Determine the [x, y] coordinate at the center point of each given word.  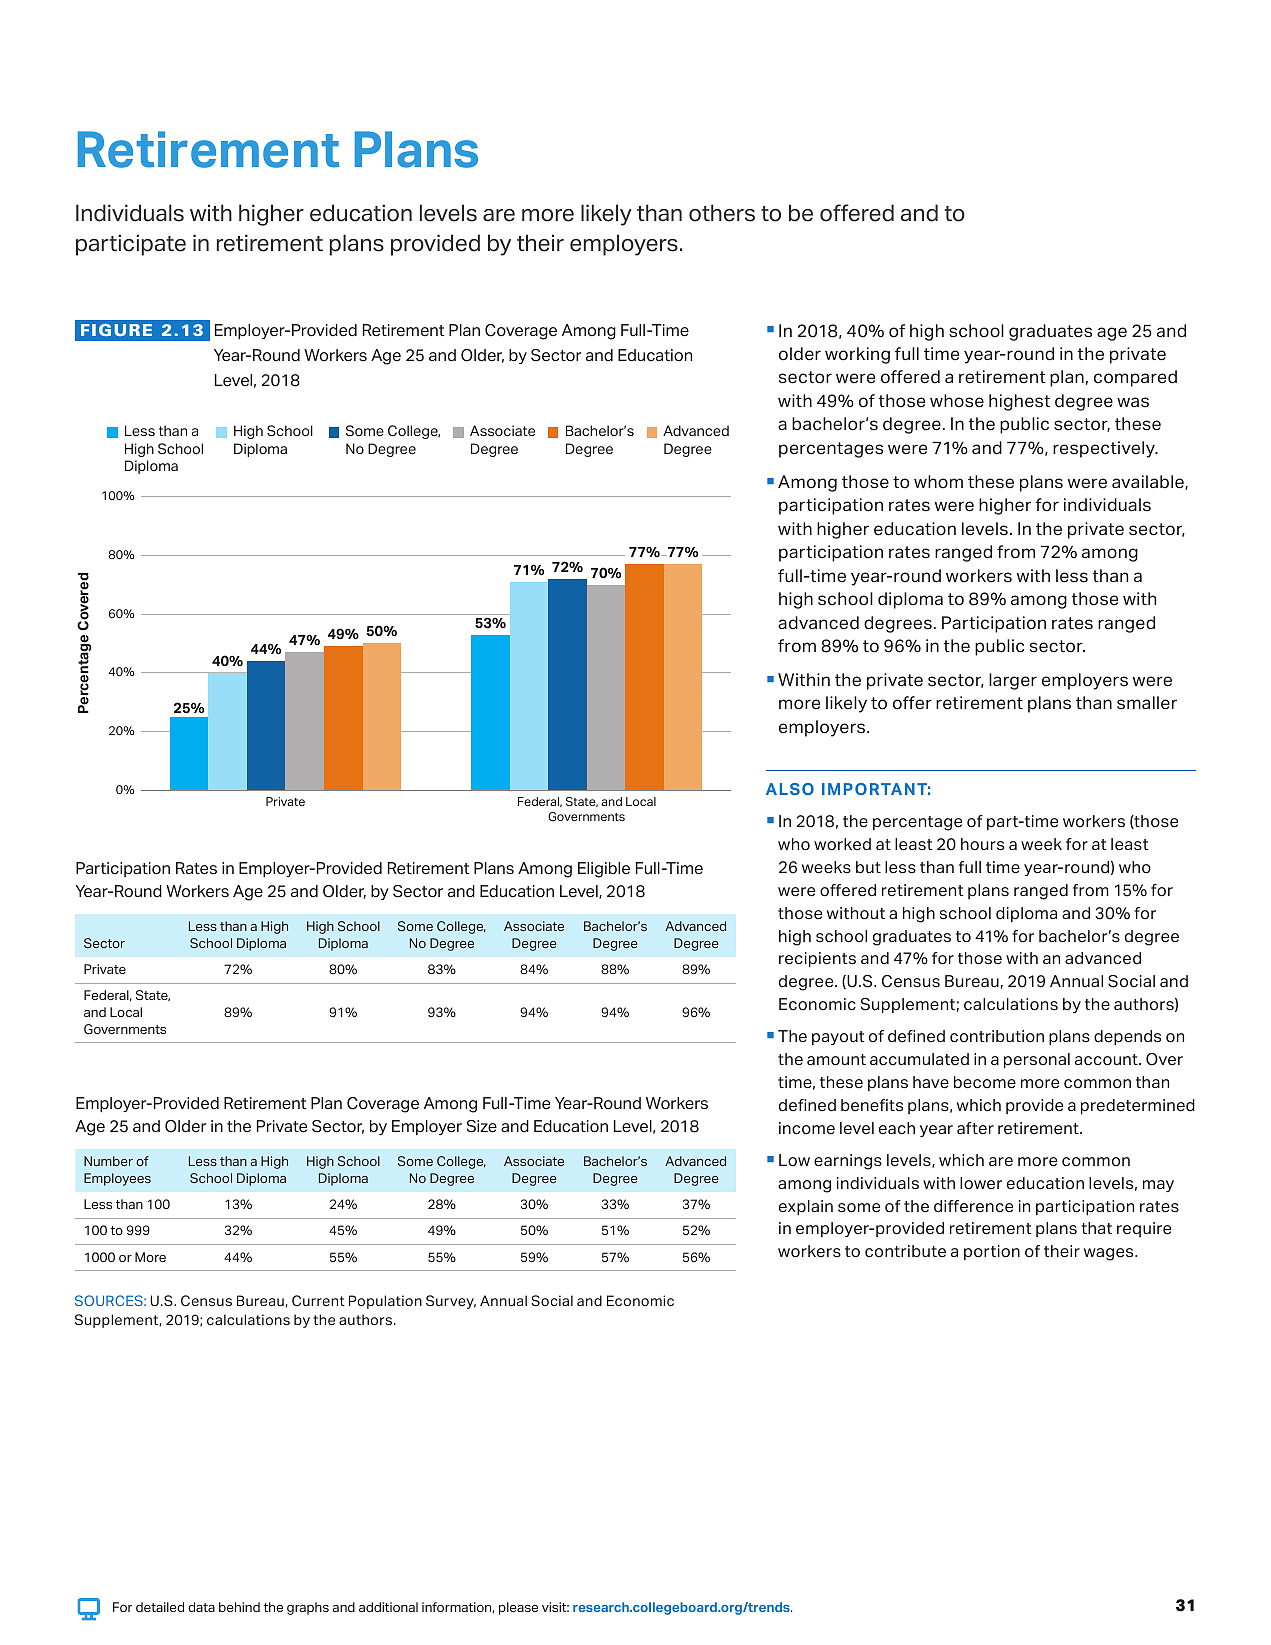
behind [239, 1607]
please [518, 1608]
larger [1013, 681]
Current [318, 1300]
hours [982, 844]
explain [806, 1208]
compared [1135, 378]
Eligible [604, 870]
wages [1110, 1254]
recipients [817, 960]
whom [938, 482]
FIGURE [116, 330]
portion [992, 1252]
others [722, 213]
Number [108, 1161]
